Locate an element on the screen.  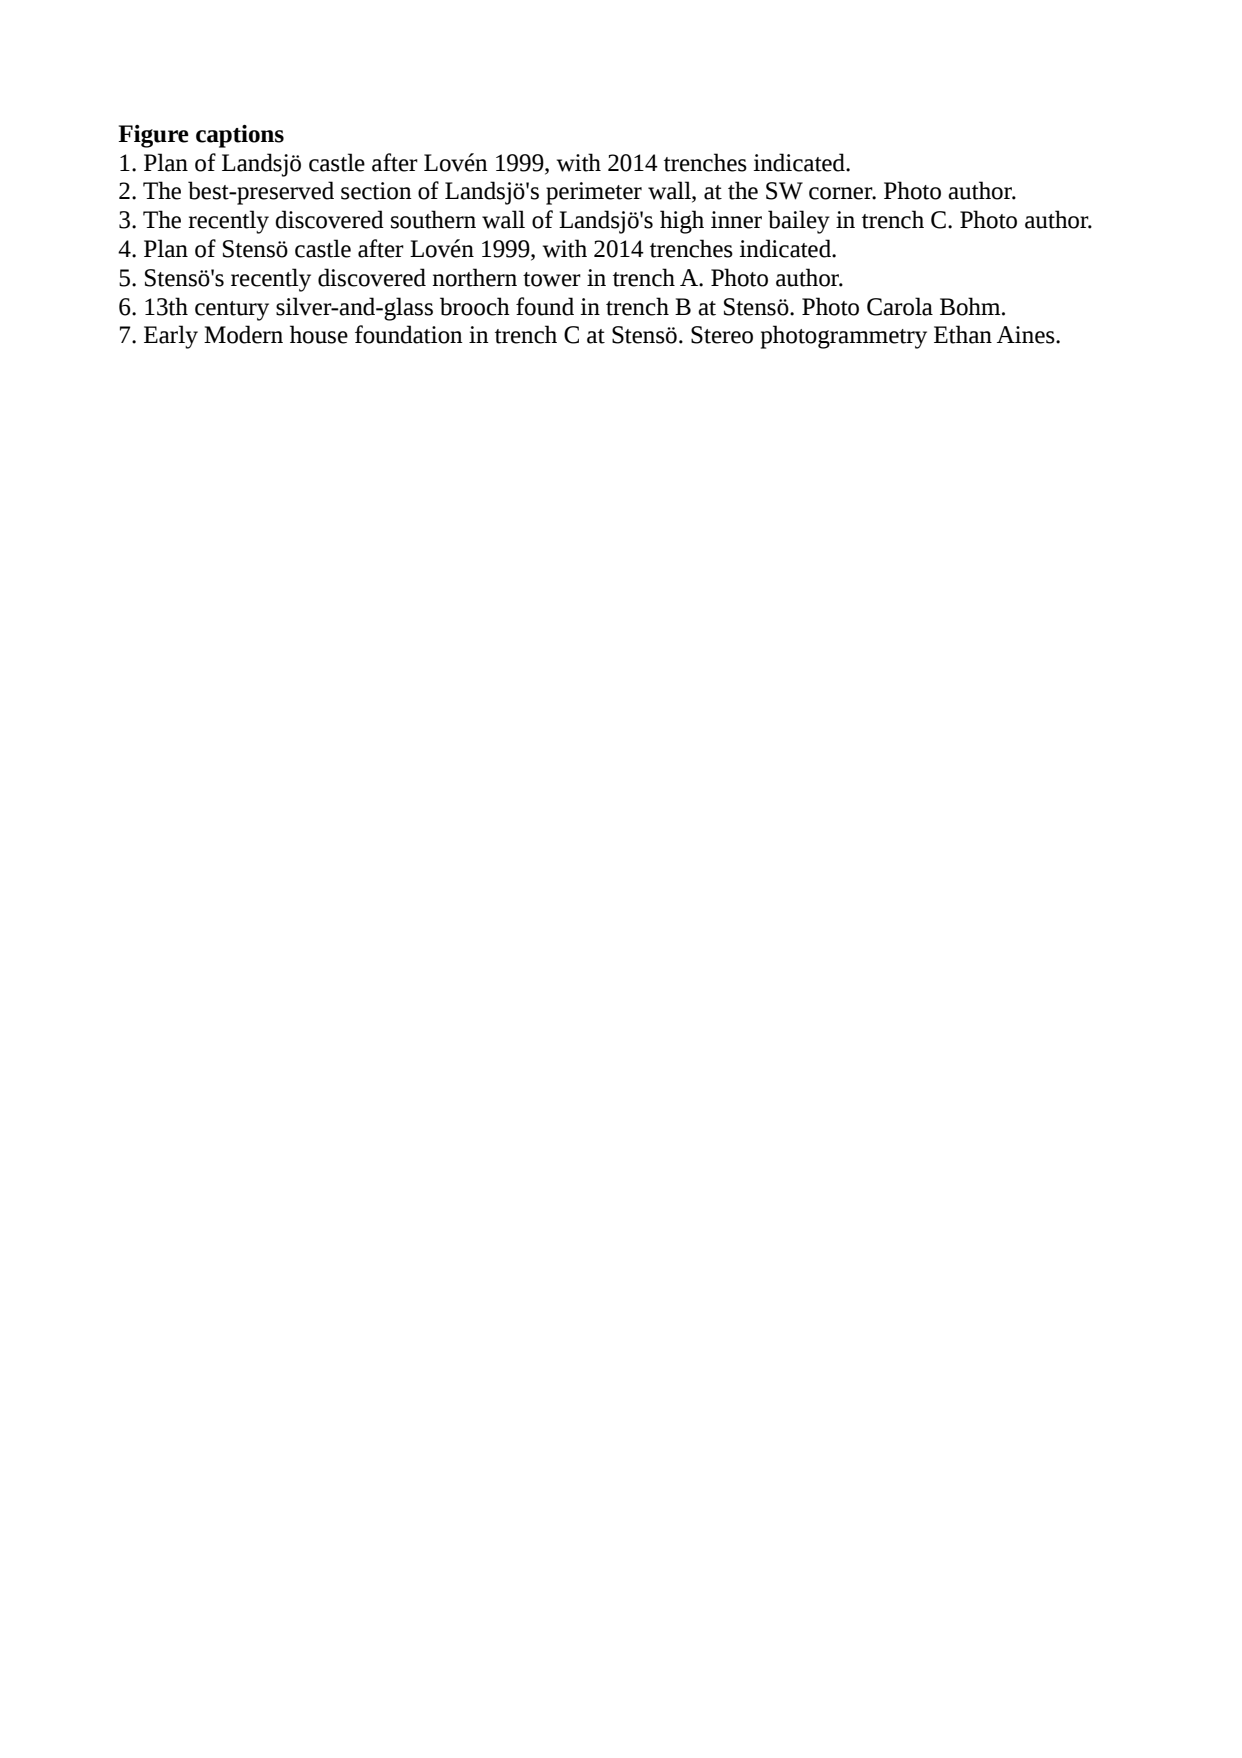
bailey is located at coordinates (799, 222).
